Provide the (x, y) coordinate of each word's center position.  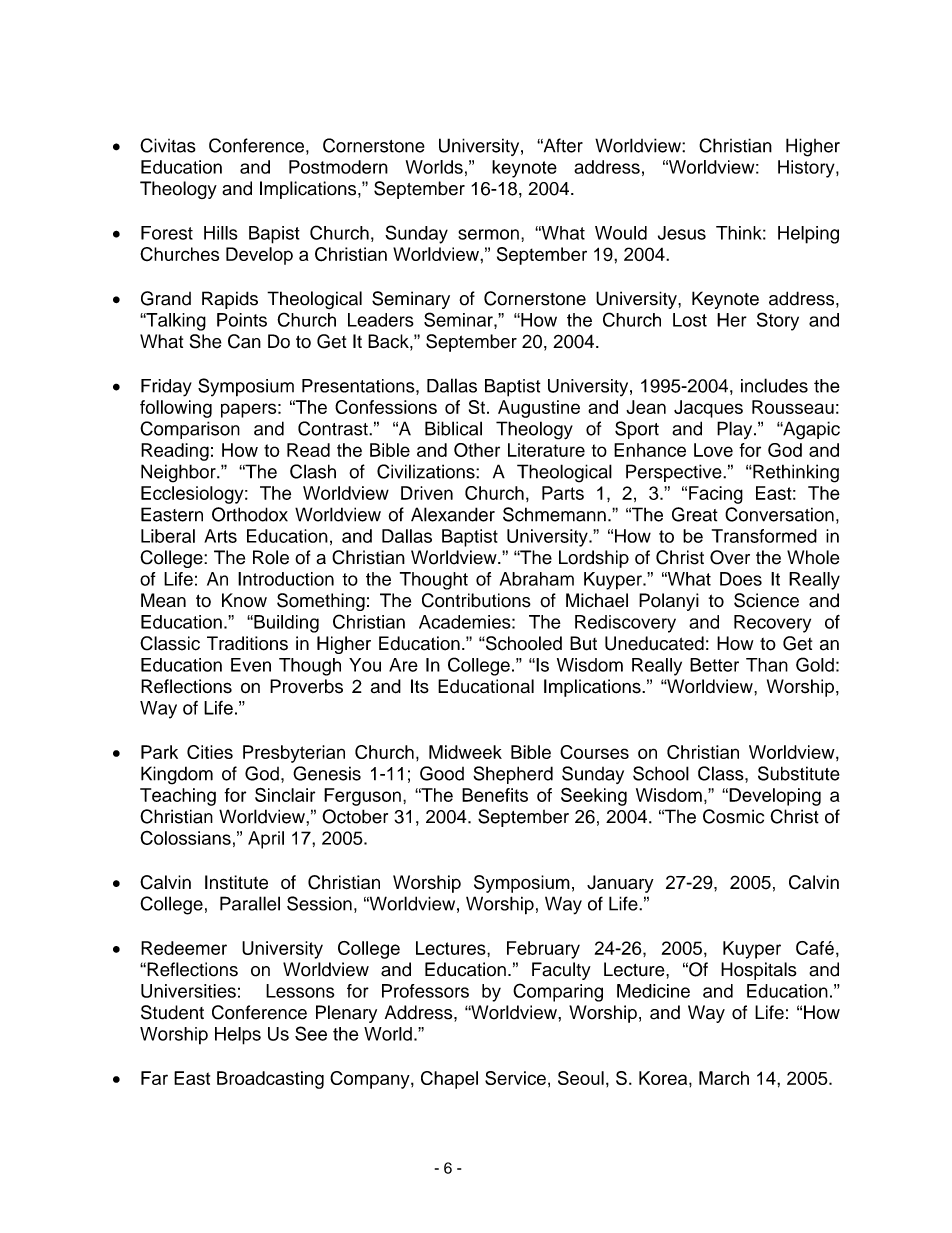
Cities (210, 752)
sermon (488, 234)
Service (515, 1078)
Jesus (682, 233)
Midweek (465, 752)
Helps (238, 1036)
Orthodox (250, 514)
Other (477, 450)
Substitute (799, 773)
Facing (716, 495)
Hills (221, 233)
